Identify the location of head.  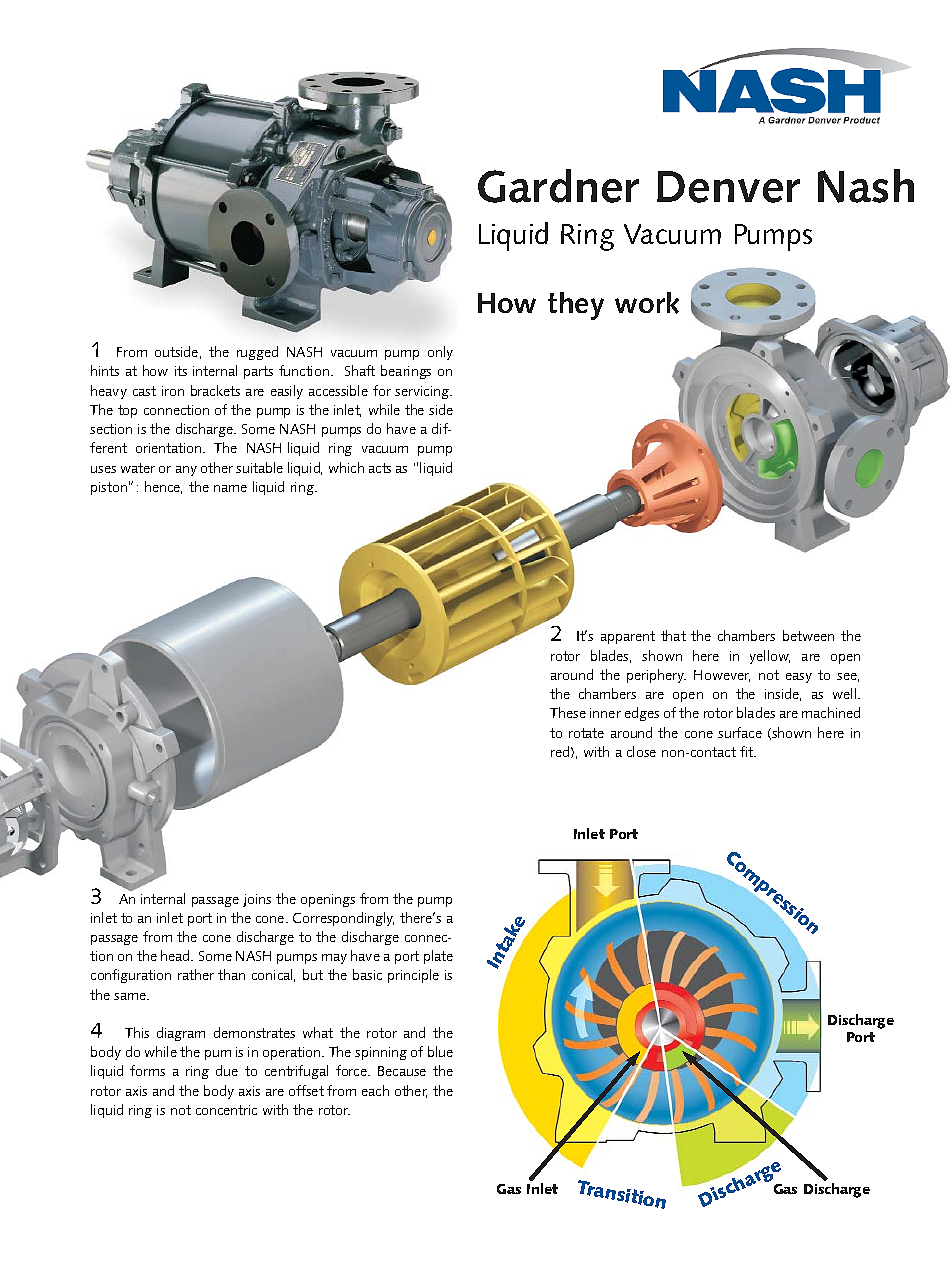
(176, 955).
